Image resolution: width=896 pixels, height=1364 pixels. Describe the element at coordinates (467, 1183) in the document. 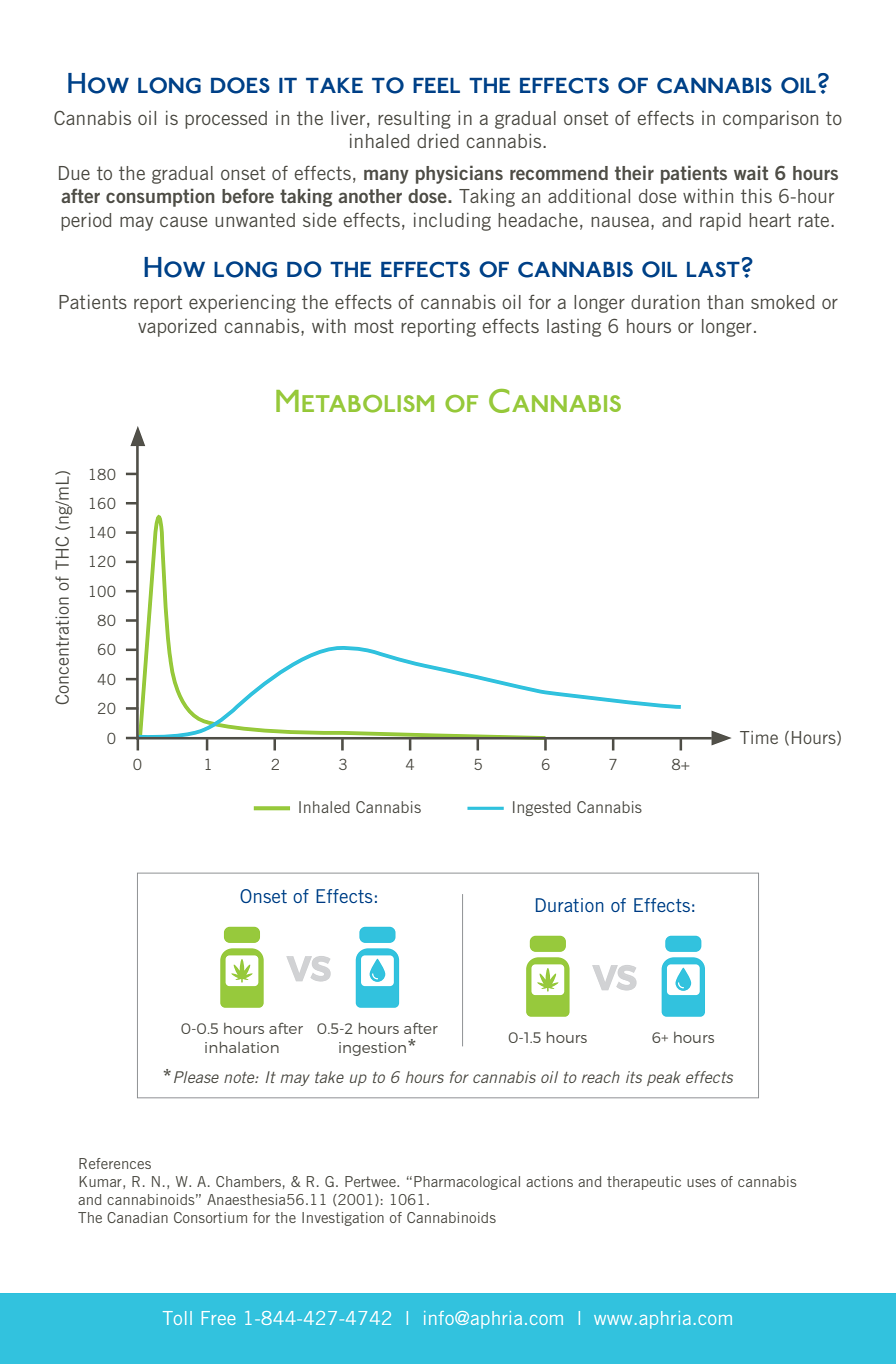

I see `Pharmacological` at that location.
